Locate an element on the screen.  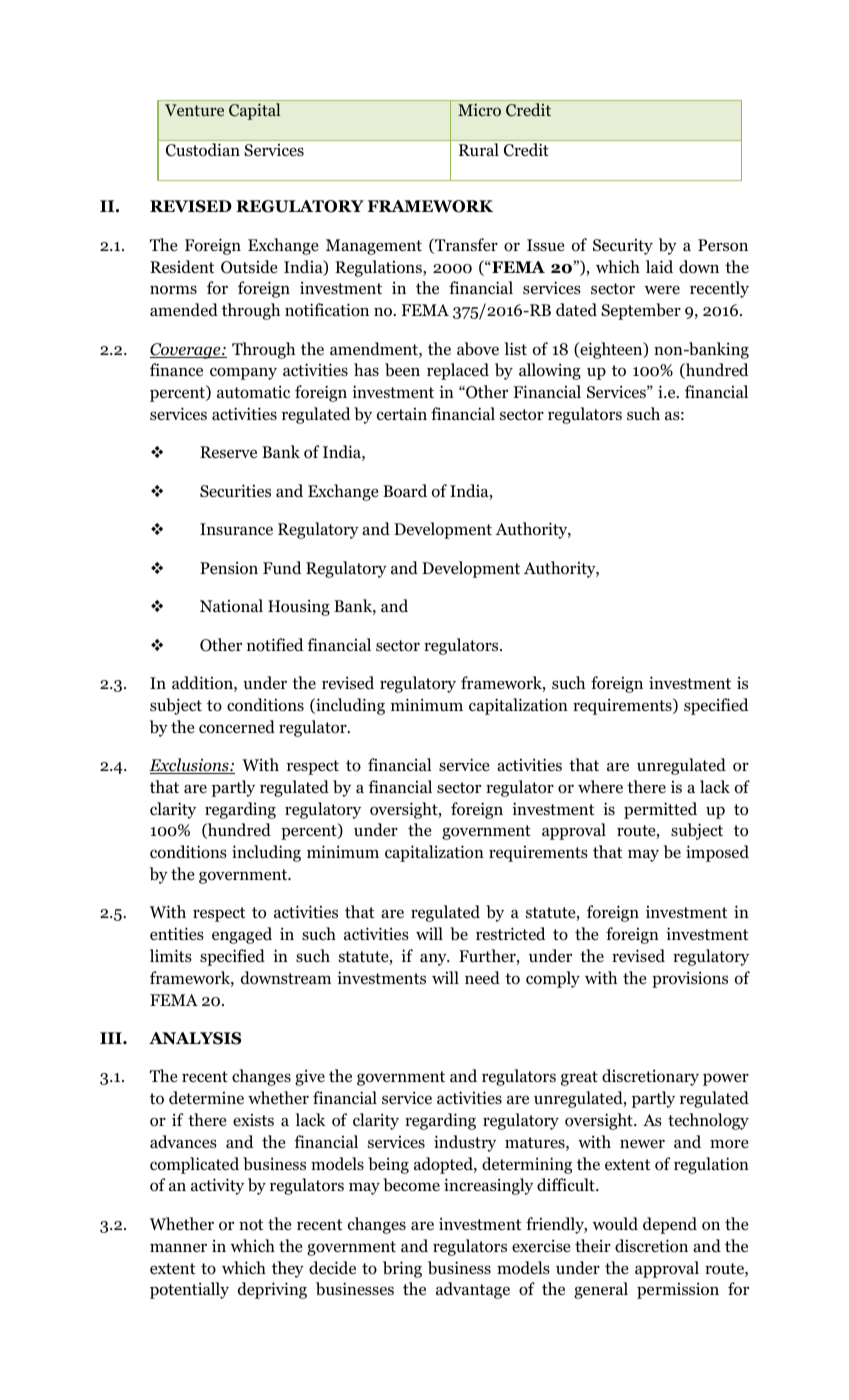
Custodian is located at coordinates (203, 149).
